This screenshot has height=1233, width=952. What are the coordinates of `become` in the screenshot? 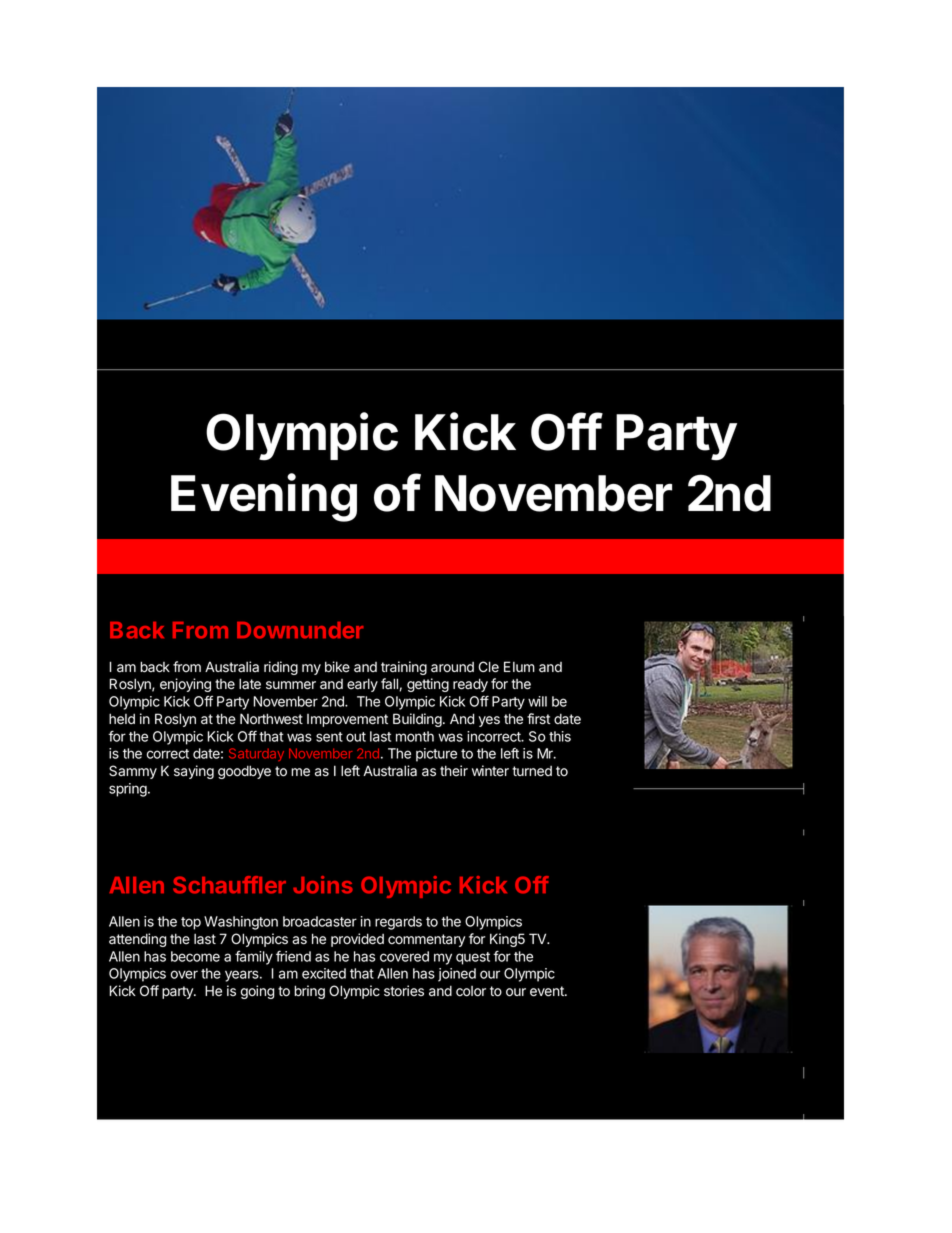 It's located at (195, 956).
